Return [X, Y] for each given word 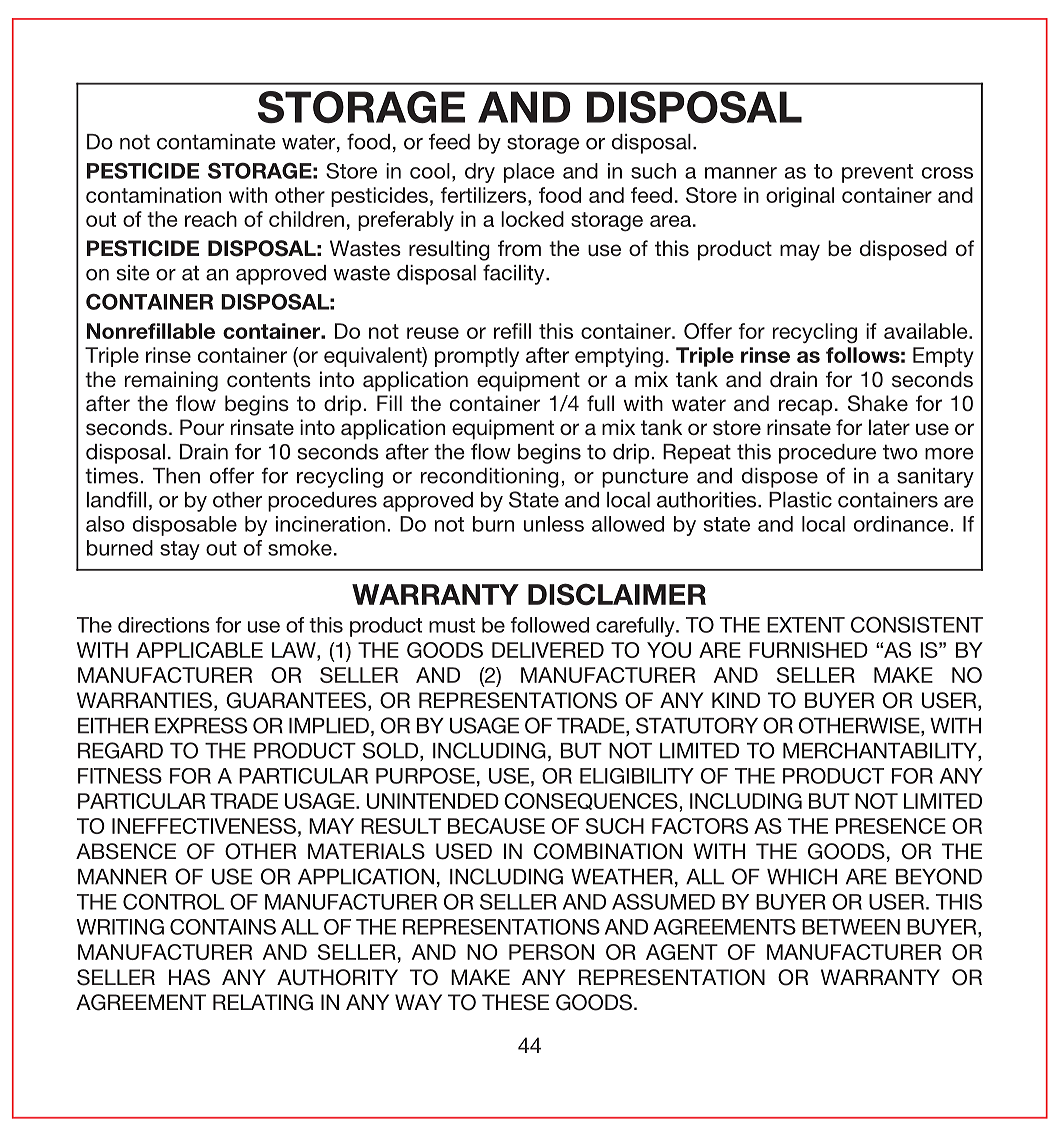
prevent [877, 173]
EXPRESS [201, 725]
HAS [189, 977]
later [889, 427]
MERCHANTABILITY [881, 751]
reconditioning [490, 478]
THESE [515, 1002]
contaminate [216, 142]
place [529, 173]
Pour [202, 427]
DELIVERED [548, 650]
